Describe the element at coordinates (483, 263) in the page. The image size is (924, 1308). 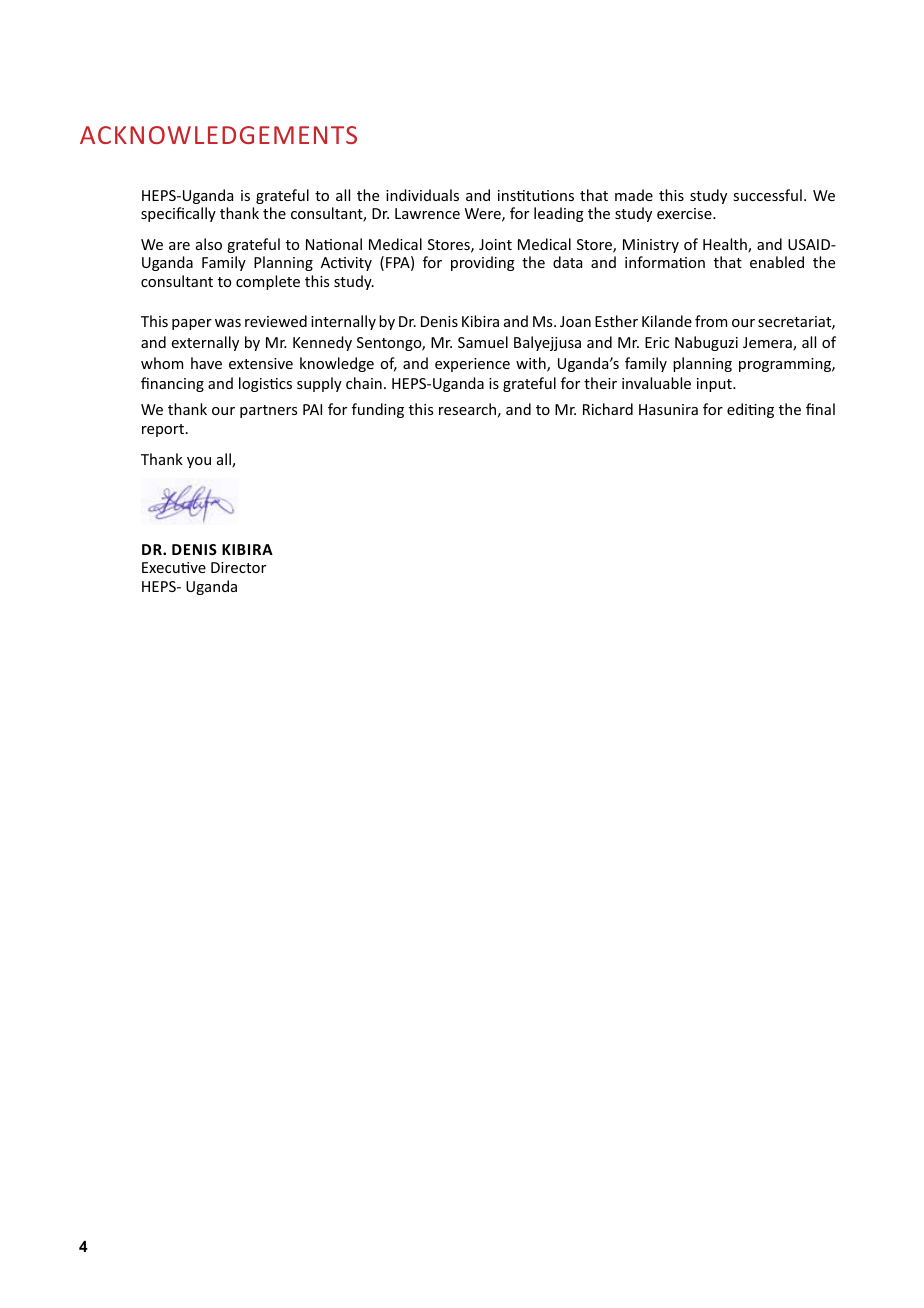
I see `providing` at that location.
